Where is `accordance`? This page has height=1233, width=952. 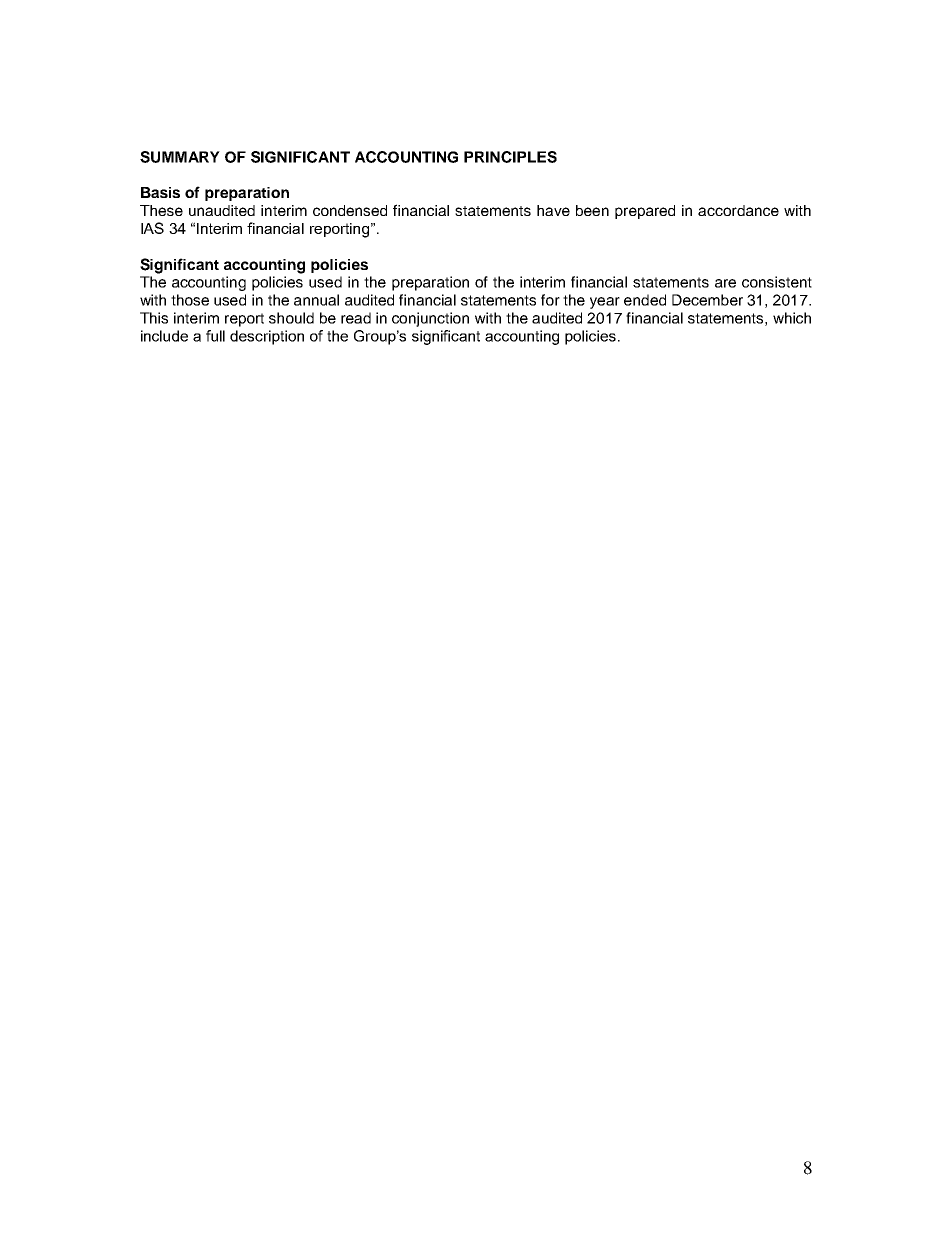 accordance is located at coordinates (738, 210).
